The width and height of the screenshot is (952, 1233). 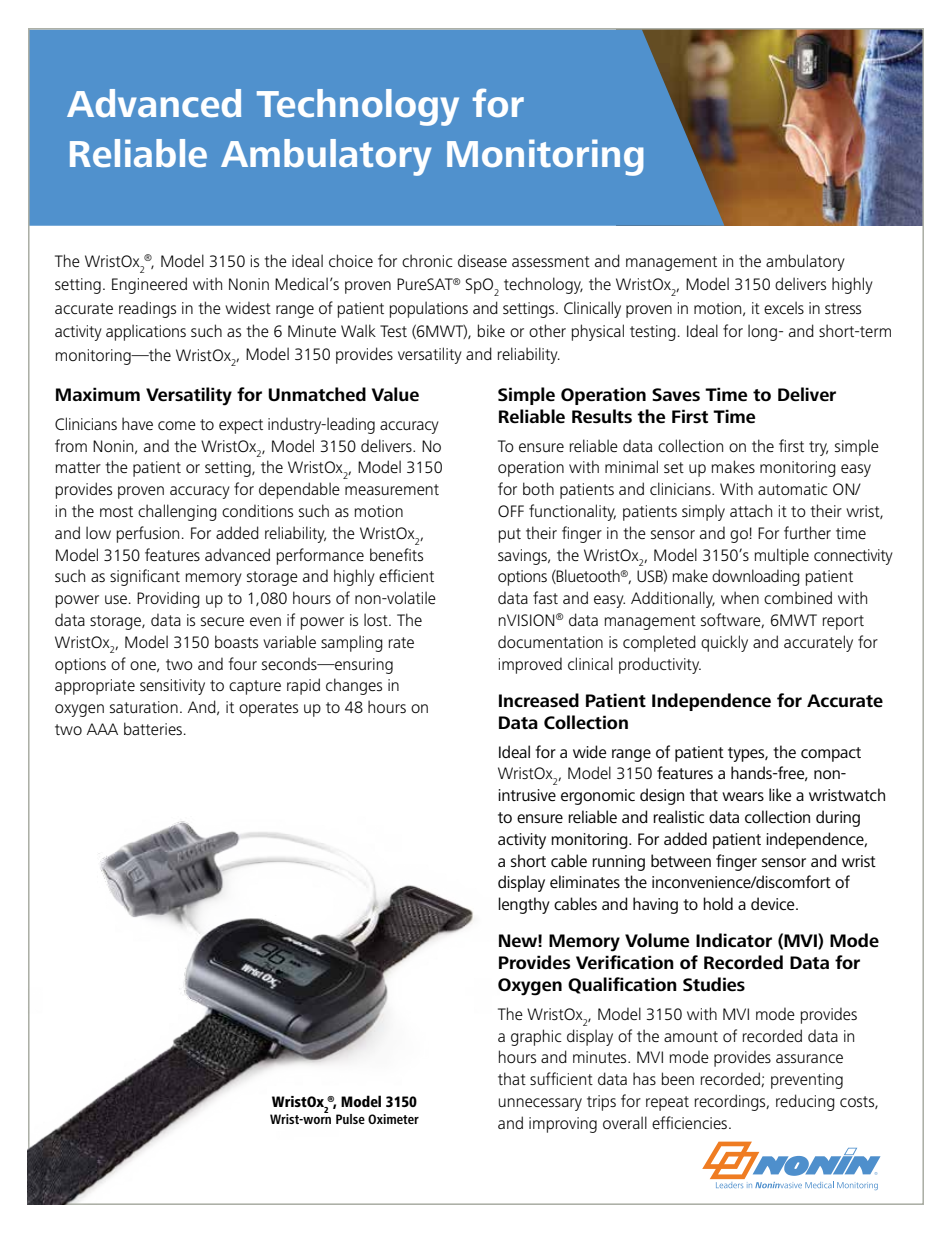 What do you see at coordinates (523, 557) in the screenshot?
I see `savings` at bounding box center [523, 557].
